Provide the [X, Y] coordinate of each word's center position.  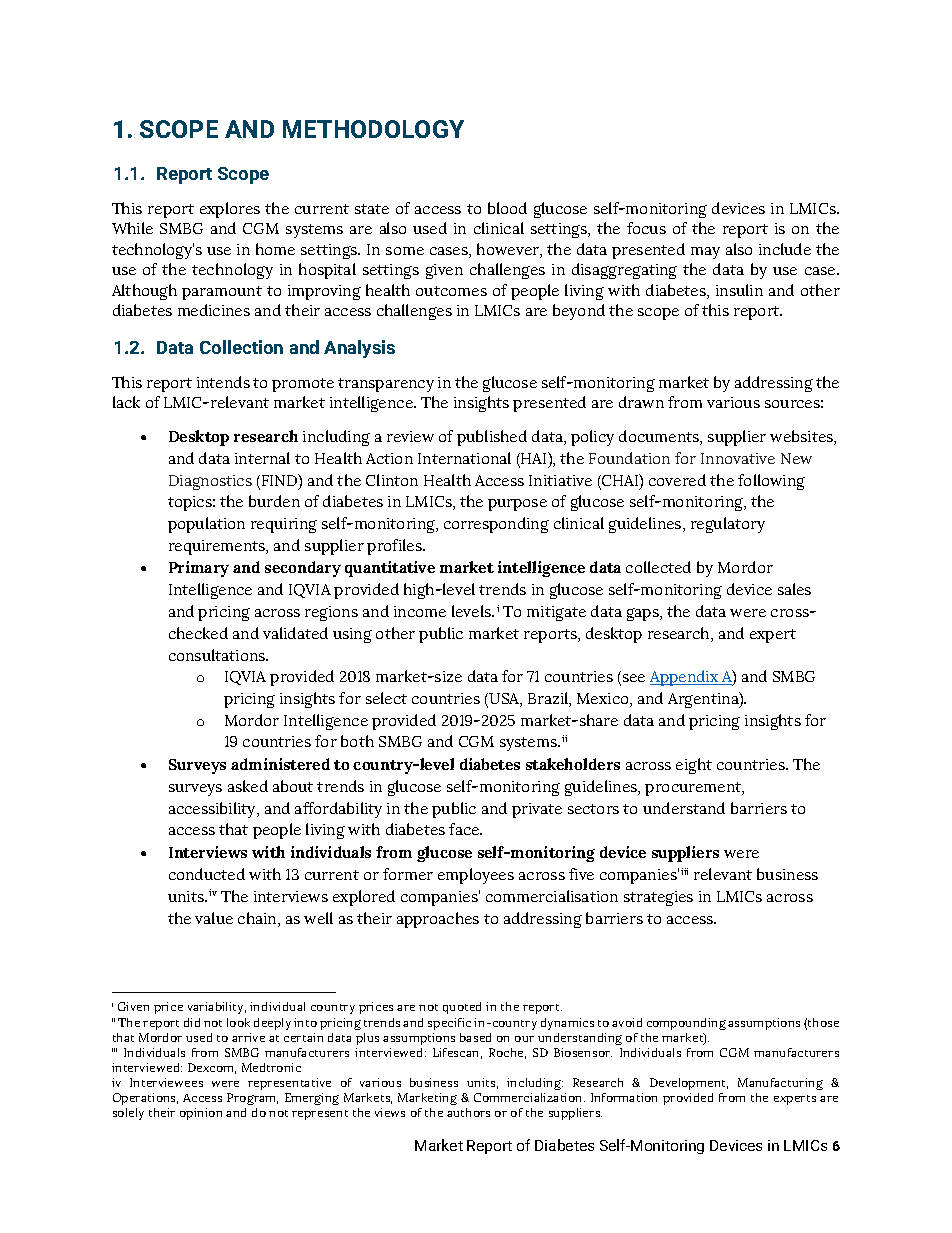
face [465, 829]
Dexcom [212, 1068]
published [492, 438]
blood [507, 208]
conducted [207, 874]
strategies [658, 898]
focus [646, 228]
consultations [218, 655]
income [420, 611]
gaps [644, 614]
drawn [641, 402]
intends [223, 382]
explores [230, 210]
